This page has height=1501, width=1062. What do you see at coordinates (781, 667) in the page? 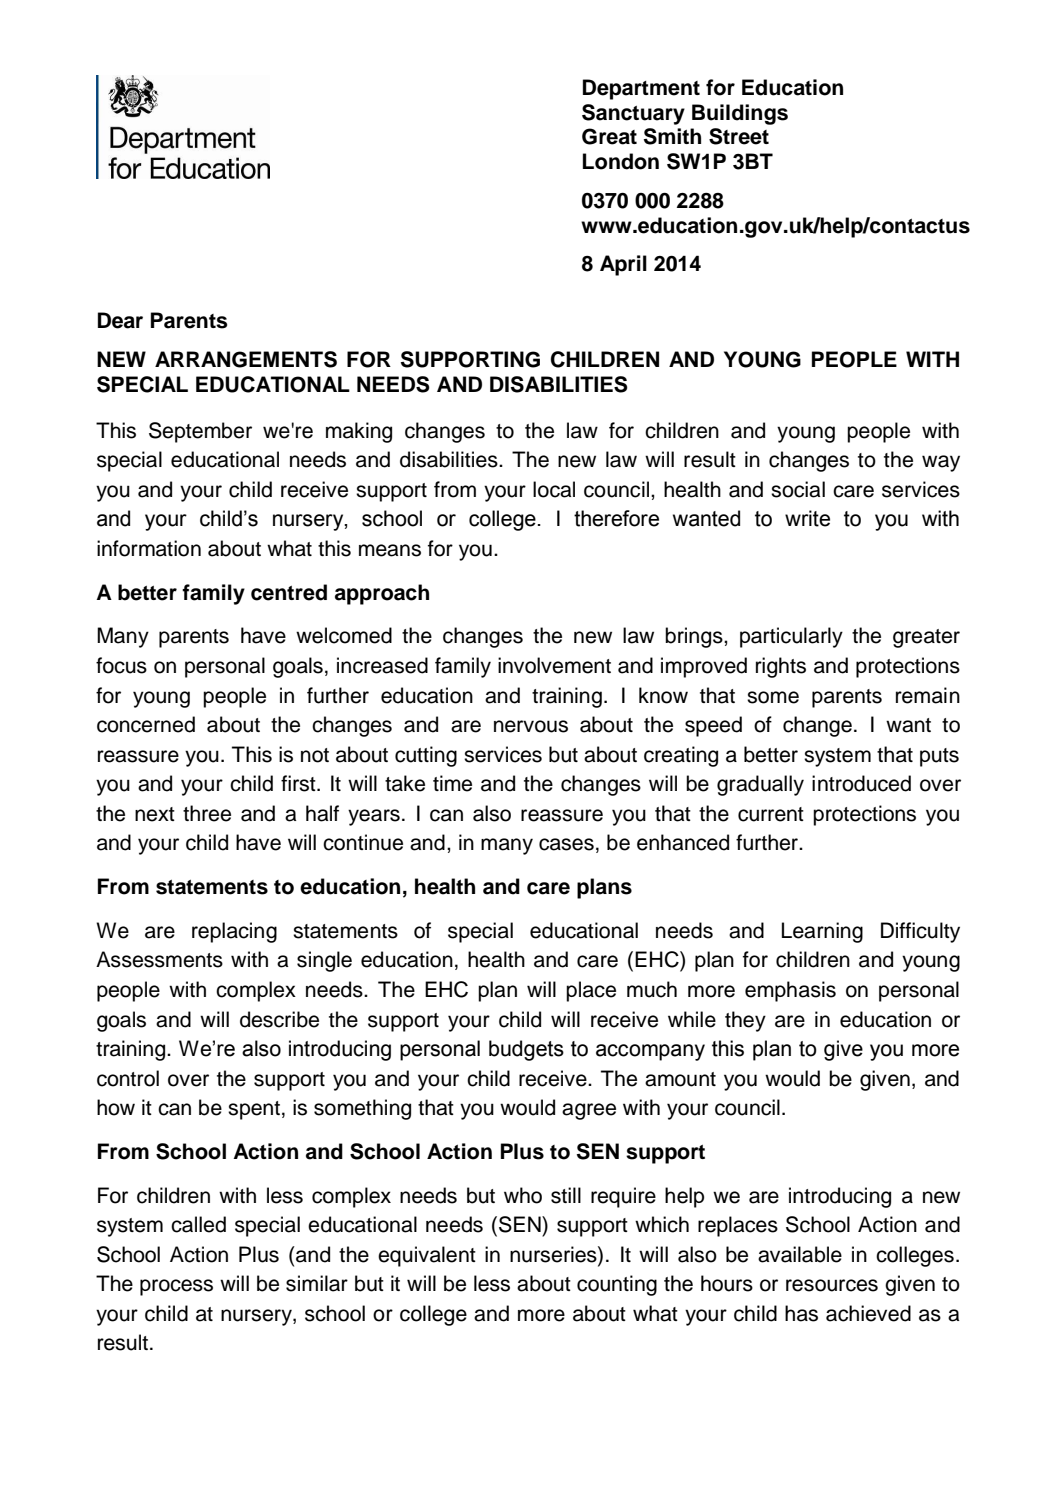
I see `rights` at bounding box center [781, 667].
